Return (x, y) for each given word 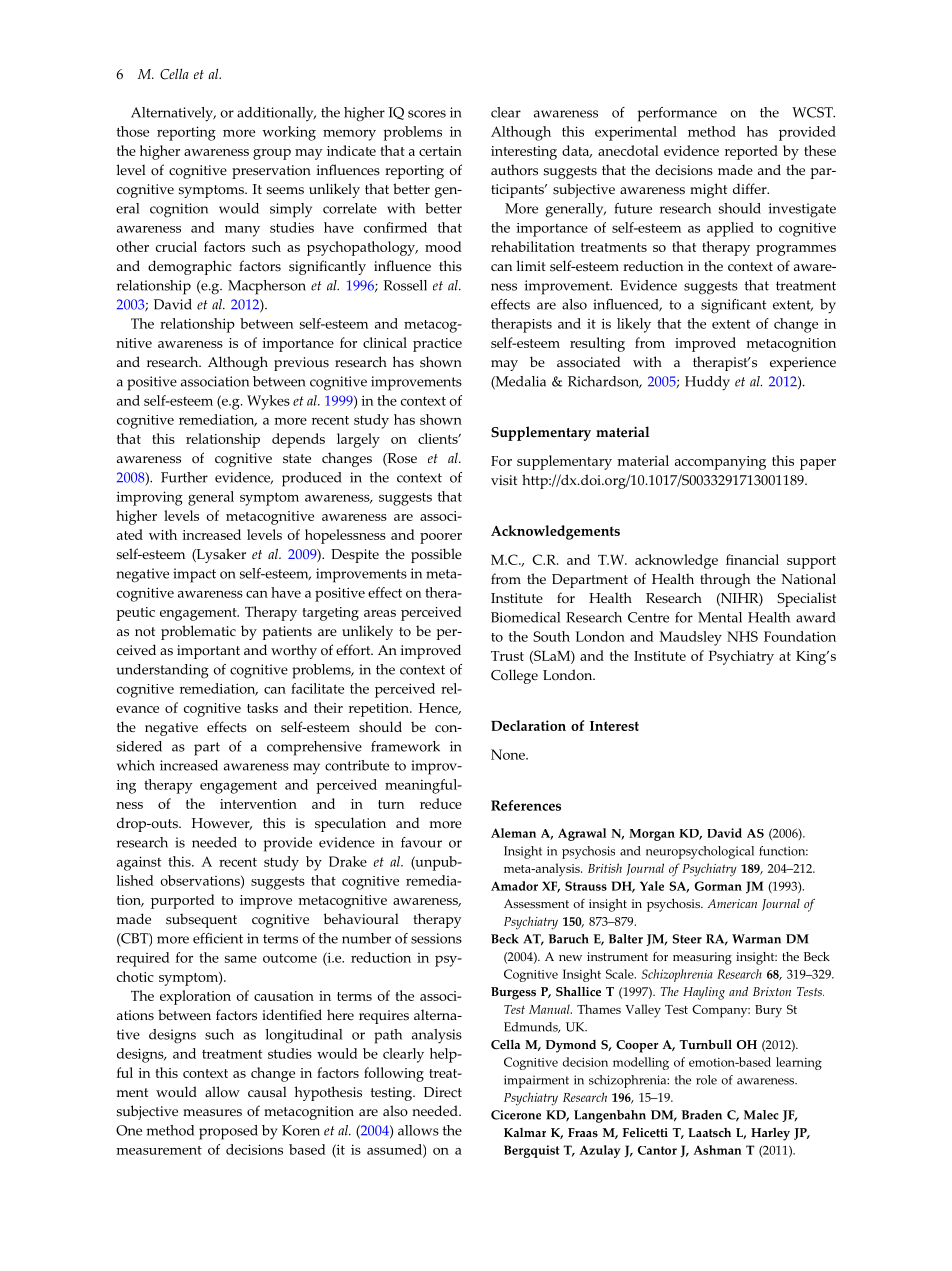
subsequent (201, 920)
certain (440, 151)
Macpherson (267, 287)
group (272, 154)
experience (803, 364)
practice (437, 345)
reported (751, 152)
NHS (742, 636)
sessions (436, 938)
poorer (441, 538)
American (732, 903)
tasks (262, 707)
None (509, 754)
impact (194, 575)
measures (212, 1113)
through (725, 580)
